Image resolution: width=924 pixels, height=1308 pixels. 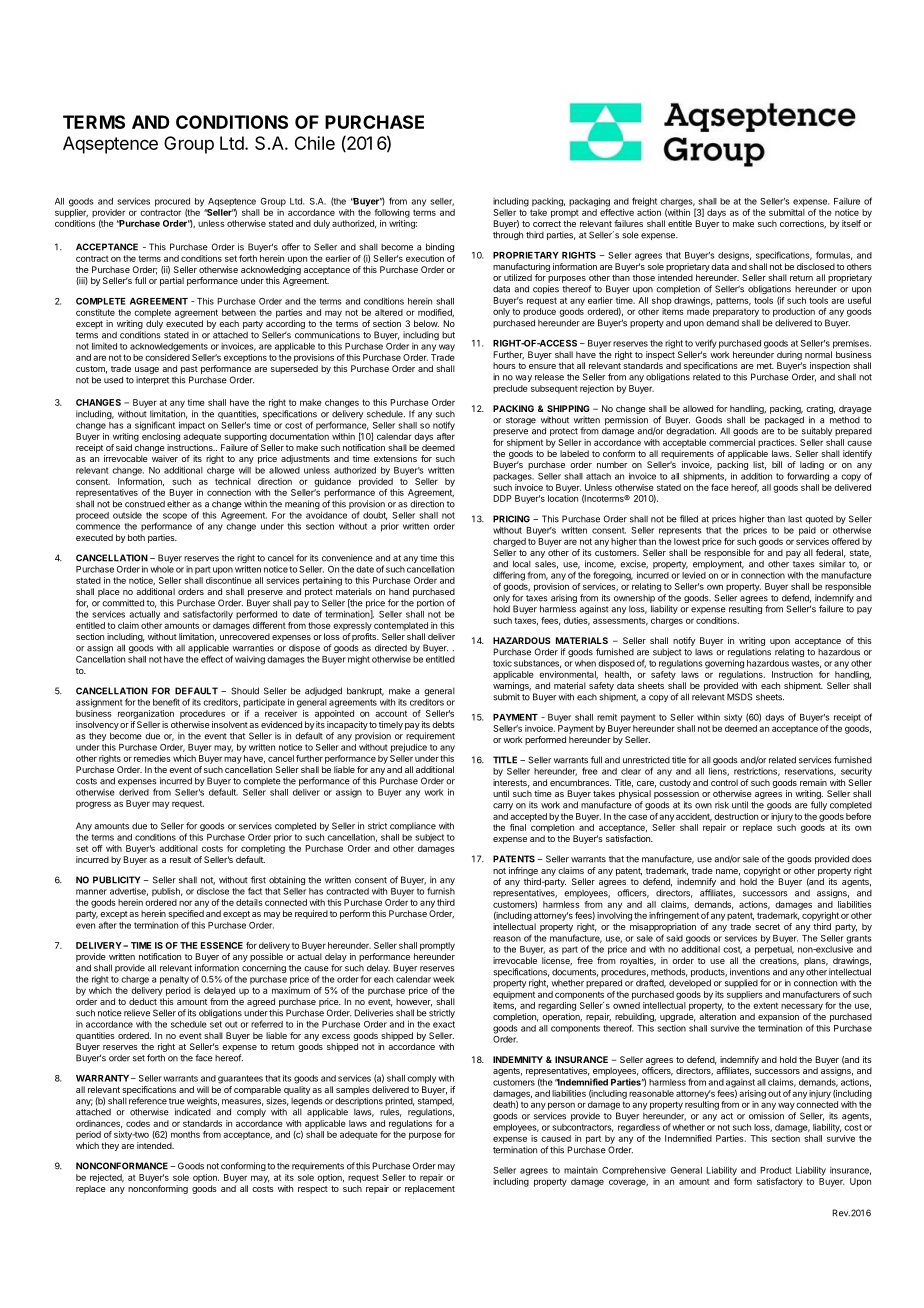 What do you see at coordinates (166, 702) in the document?
I see `benefit` at bounding box center [166, 702].
